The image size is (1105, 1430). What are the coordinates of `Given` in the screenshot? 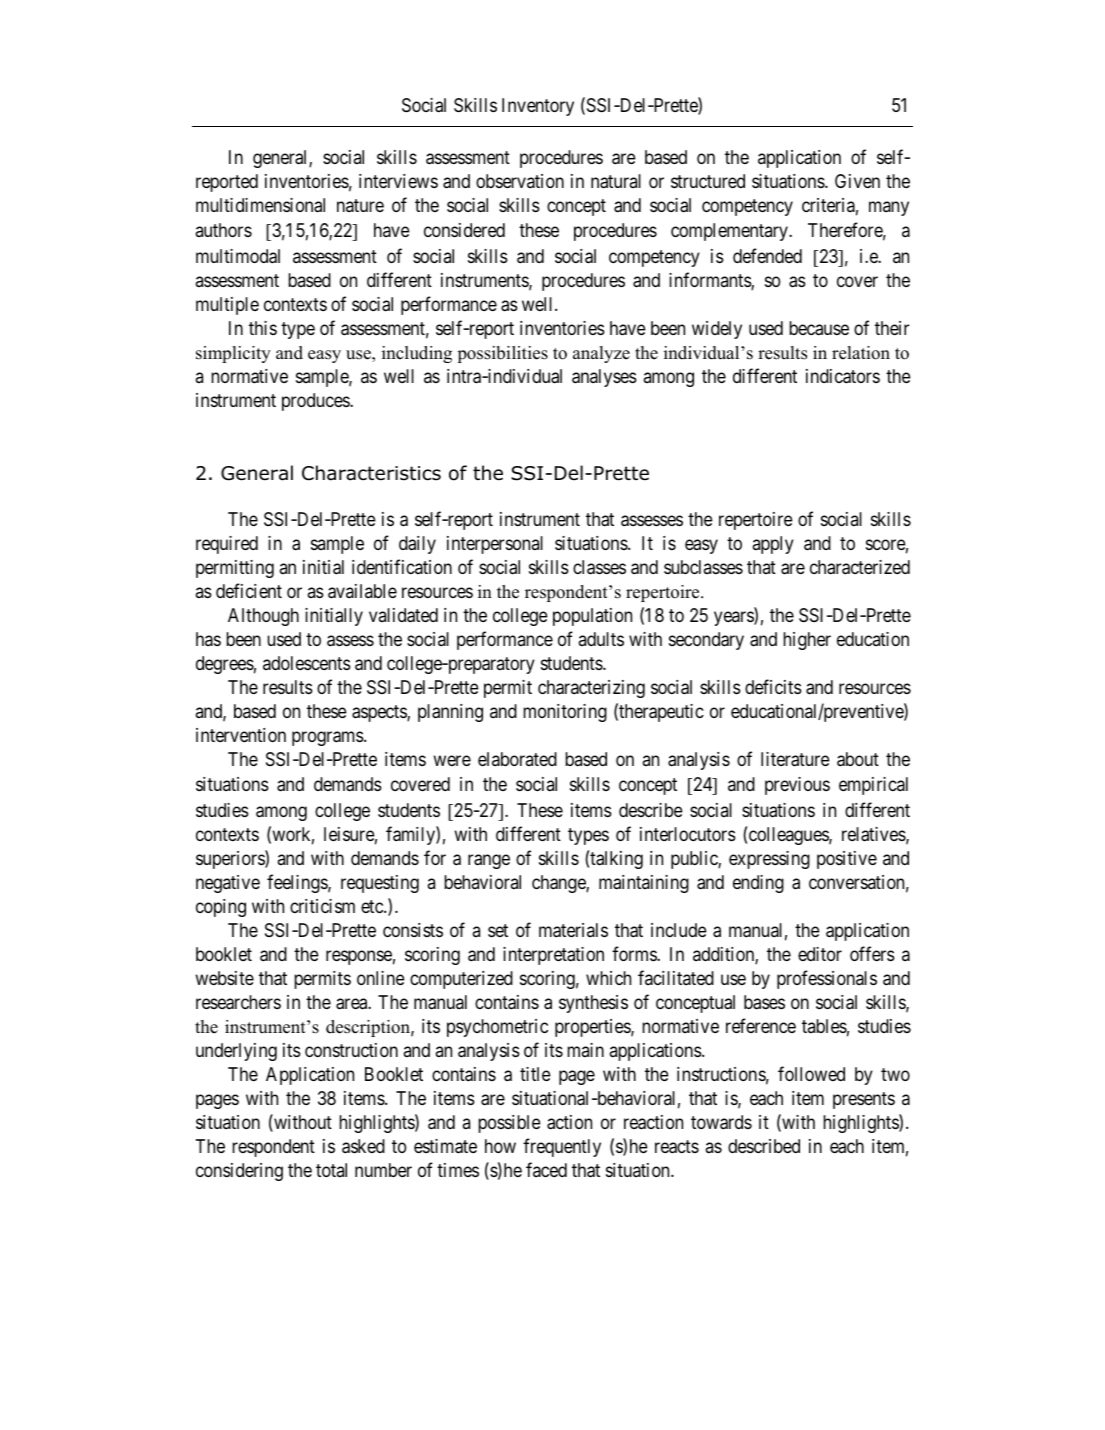 It's located at (857, 181).
